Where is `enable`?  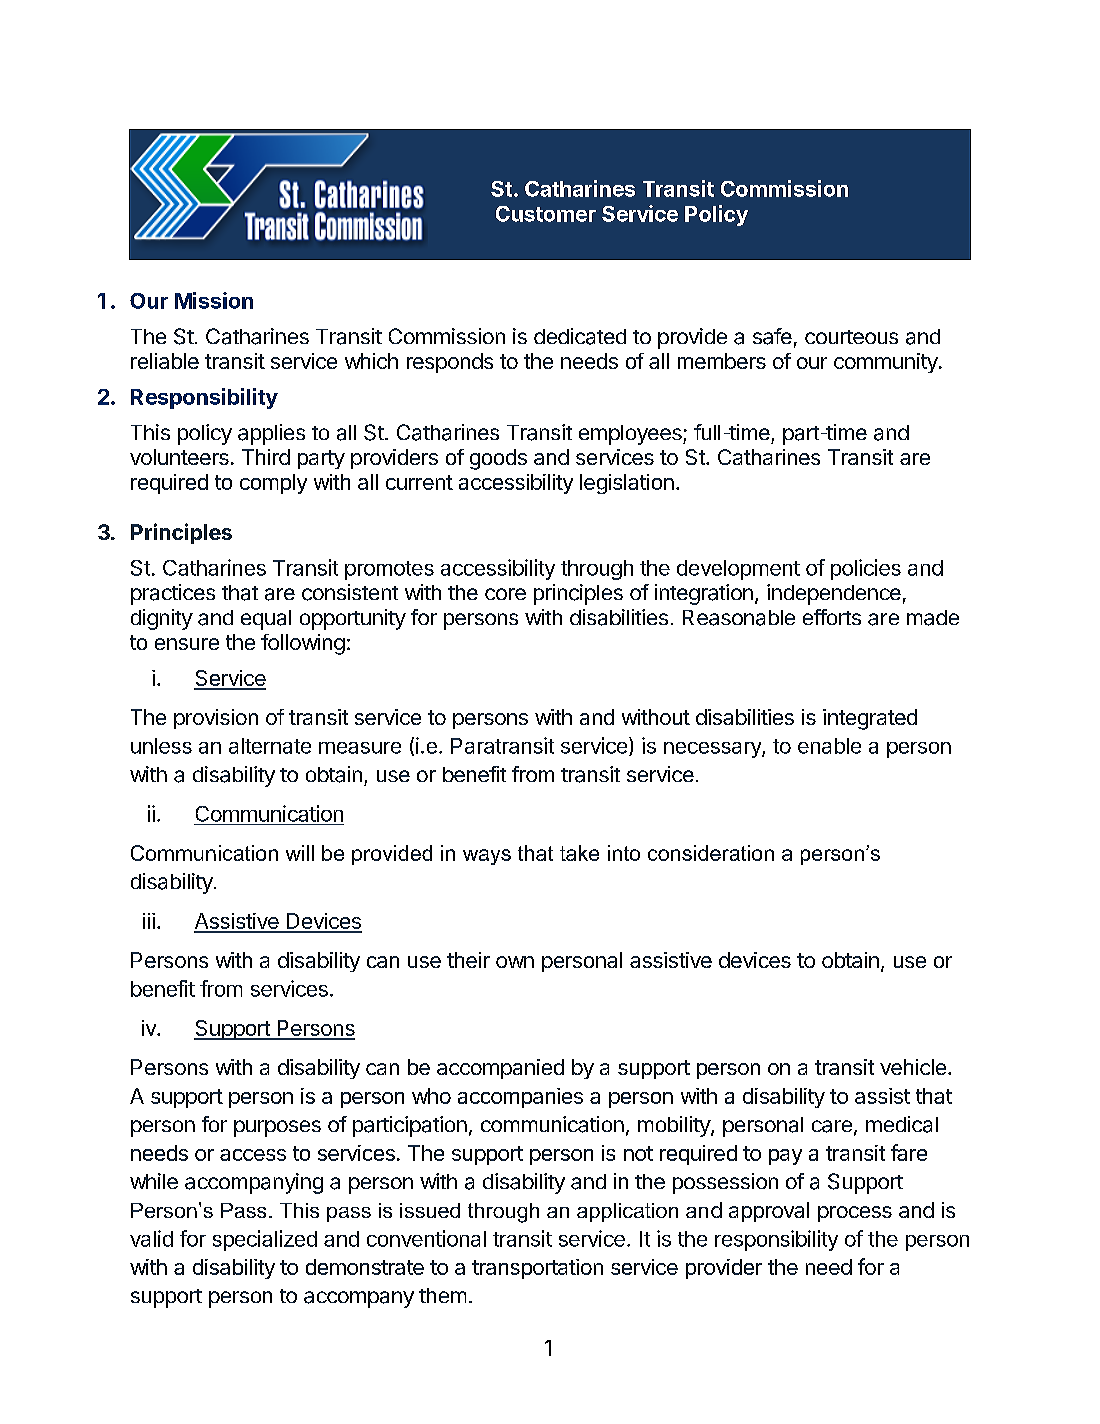
enable is located at coordinates (829, 746).
